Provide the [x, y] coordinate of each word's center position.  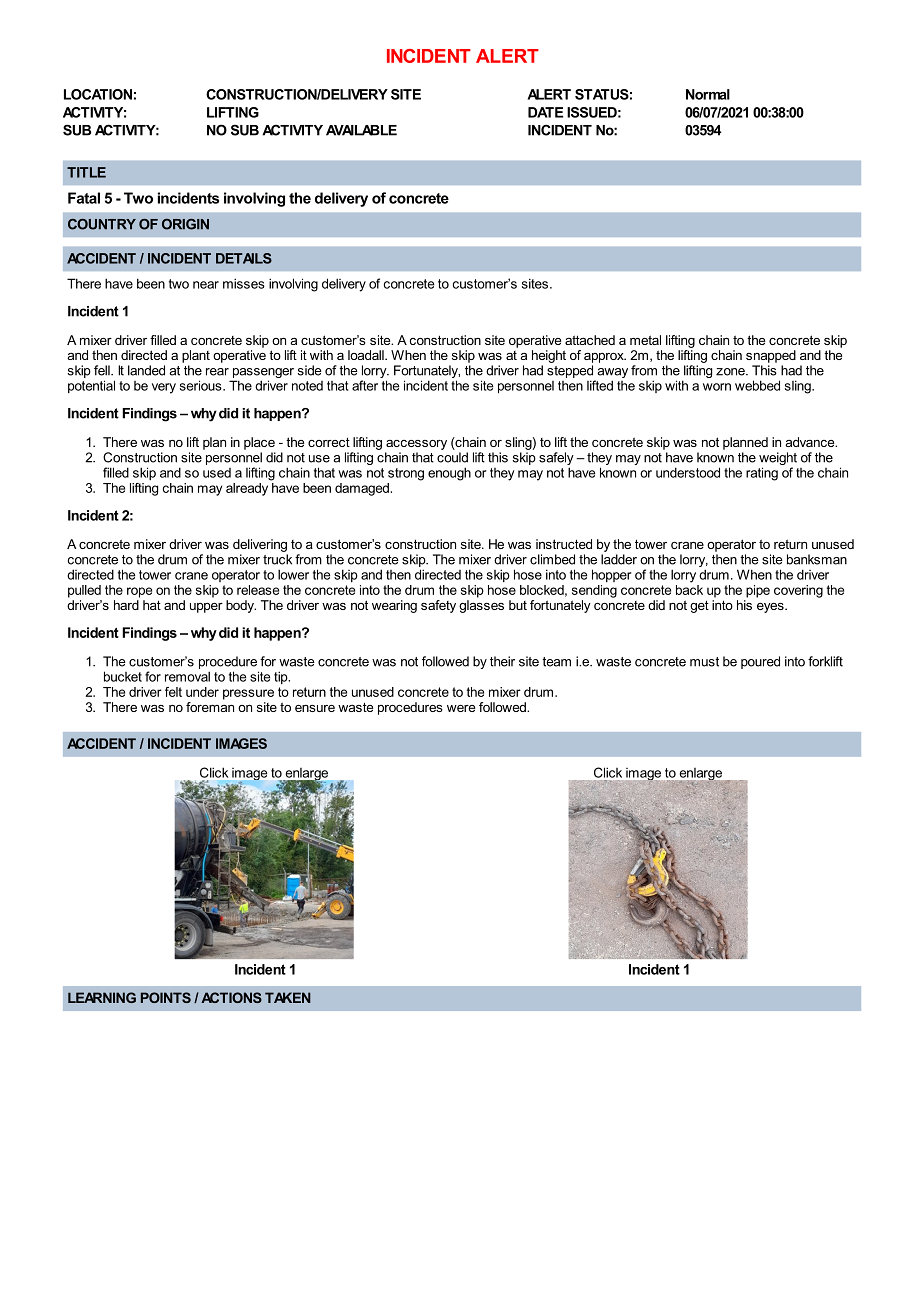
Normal [708, 94]
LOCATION [98, 94]
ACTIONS [231, 997]
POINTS [166, 997]
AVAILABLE [361, 130]
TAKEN [288, 997]
